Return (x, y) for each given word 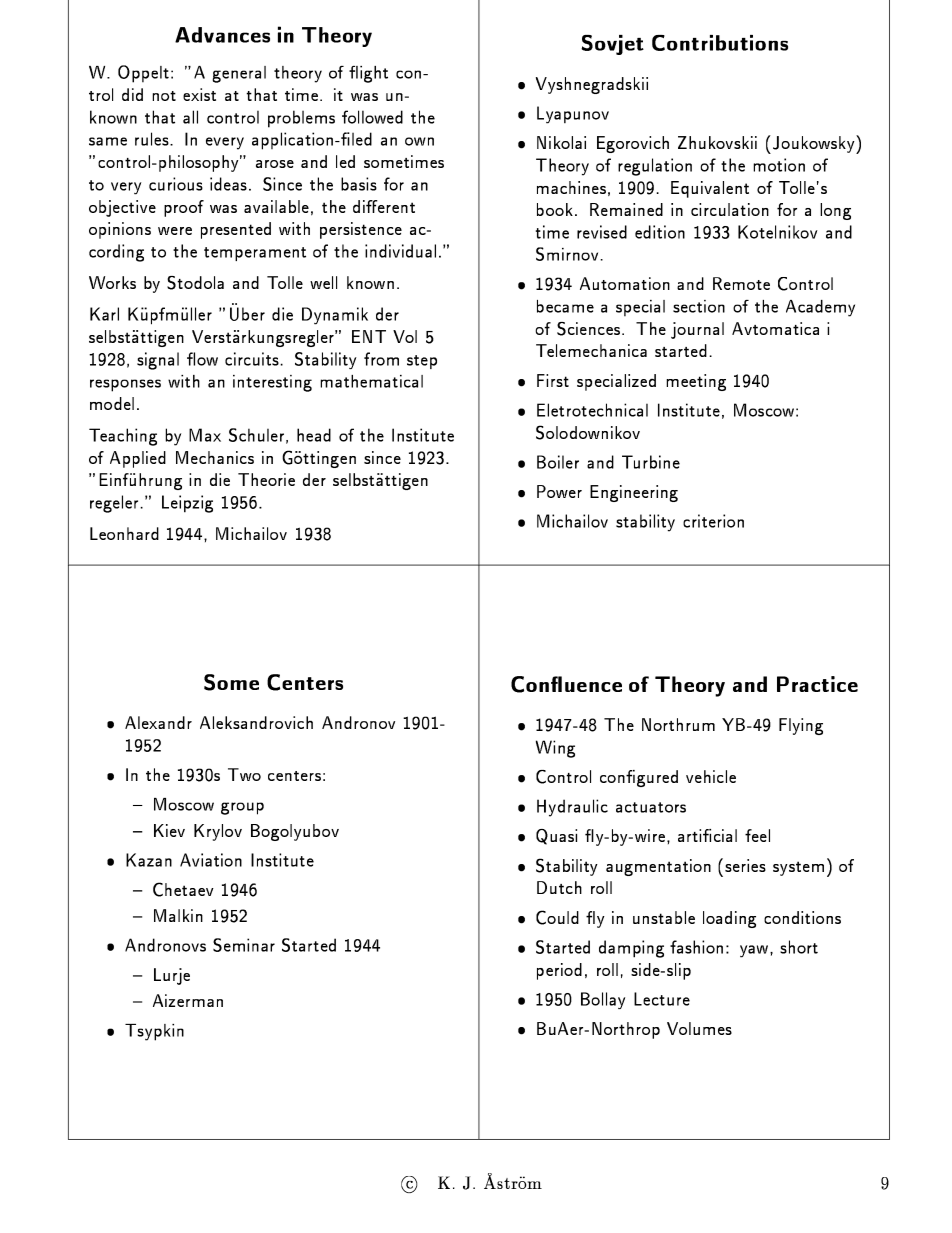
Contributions (720, 43)
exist (199, 94)
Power (559, 491)
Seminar (244, 945)
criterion (713, 521)
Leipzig (187, 504)
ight (374, 74)
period (559, 971)
